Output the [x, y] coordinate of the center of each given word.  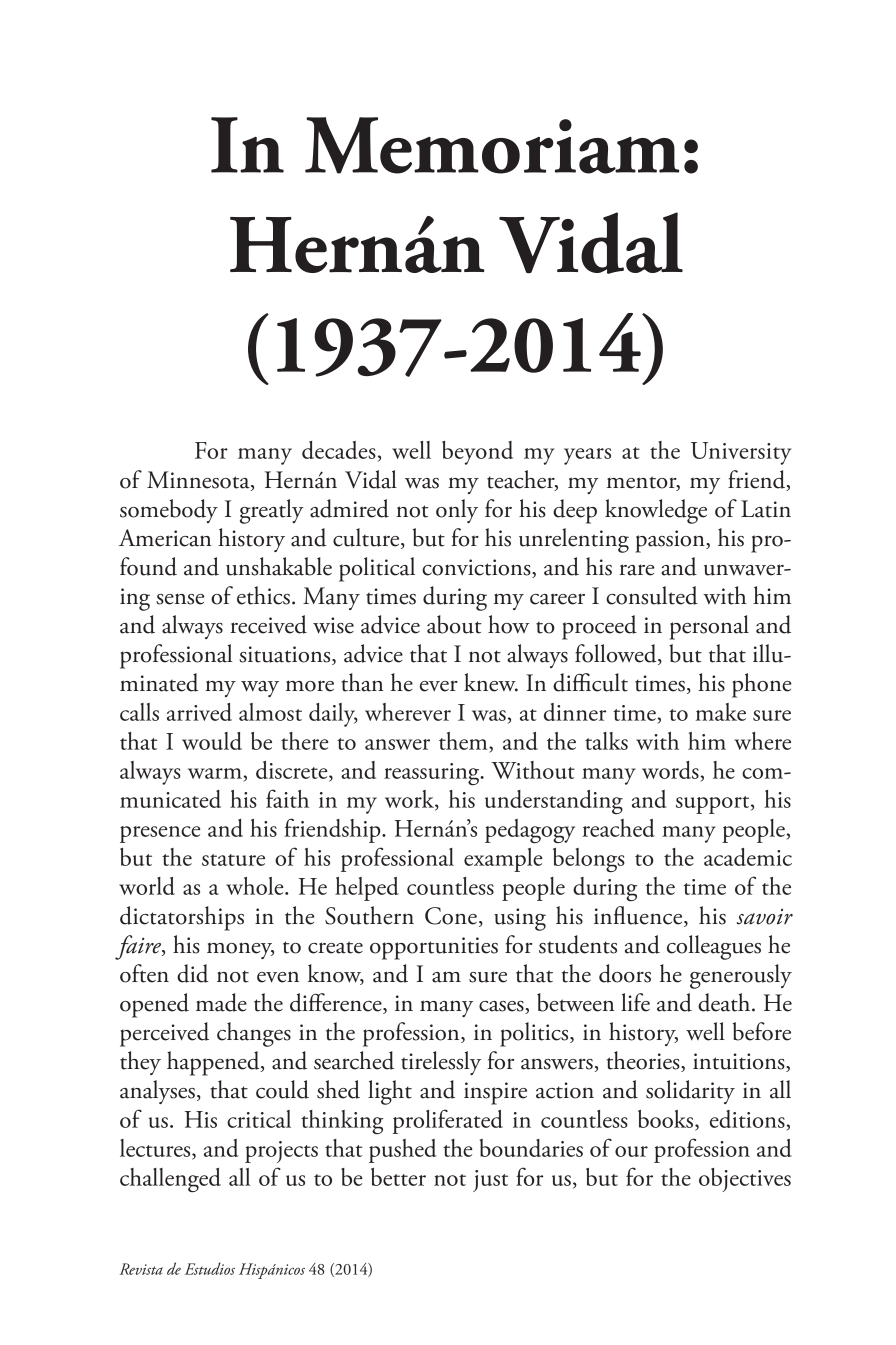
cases [502, 1007]
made [221, 1002]
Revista [141, 1269]
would [212, 741]
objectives [745, 1180]
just [490, 1181]
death [725, 1002]
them [464, 741]
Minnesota [199, 481]
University [741, 453]
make [721, 712]
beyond [477, 453]
